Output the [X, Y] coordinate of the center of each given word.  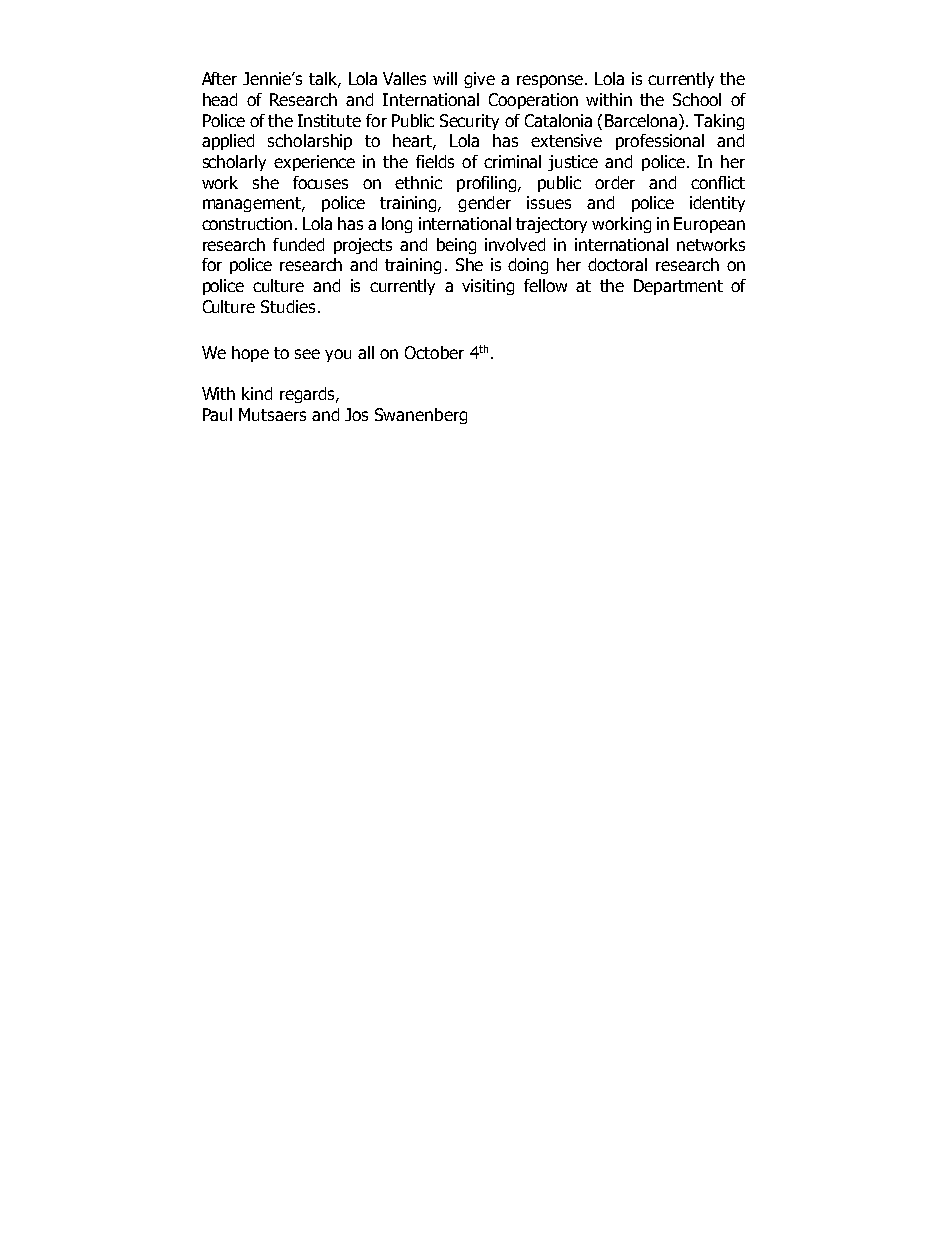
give [479, 80]
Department [678, 287]
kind [257, 393]
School [697, 99]
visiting [488, 287]
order [615, 182]
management [253, 204]
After [219, 78]
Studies [288, 306]
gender [484, 204]
